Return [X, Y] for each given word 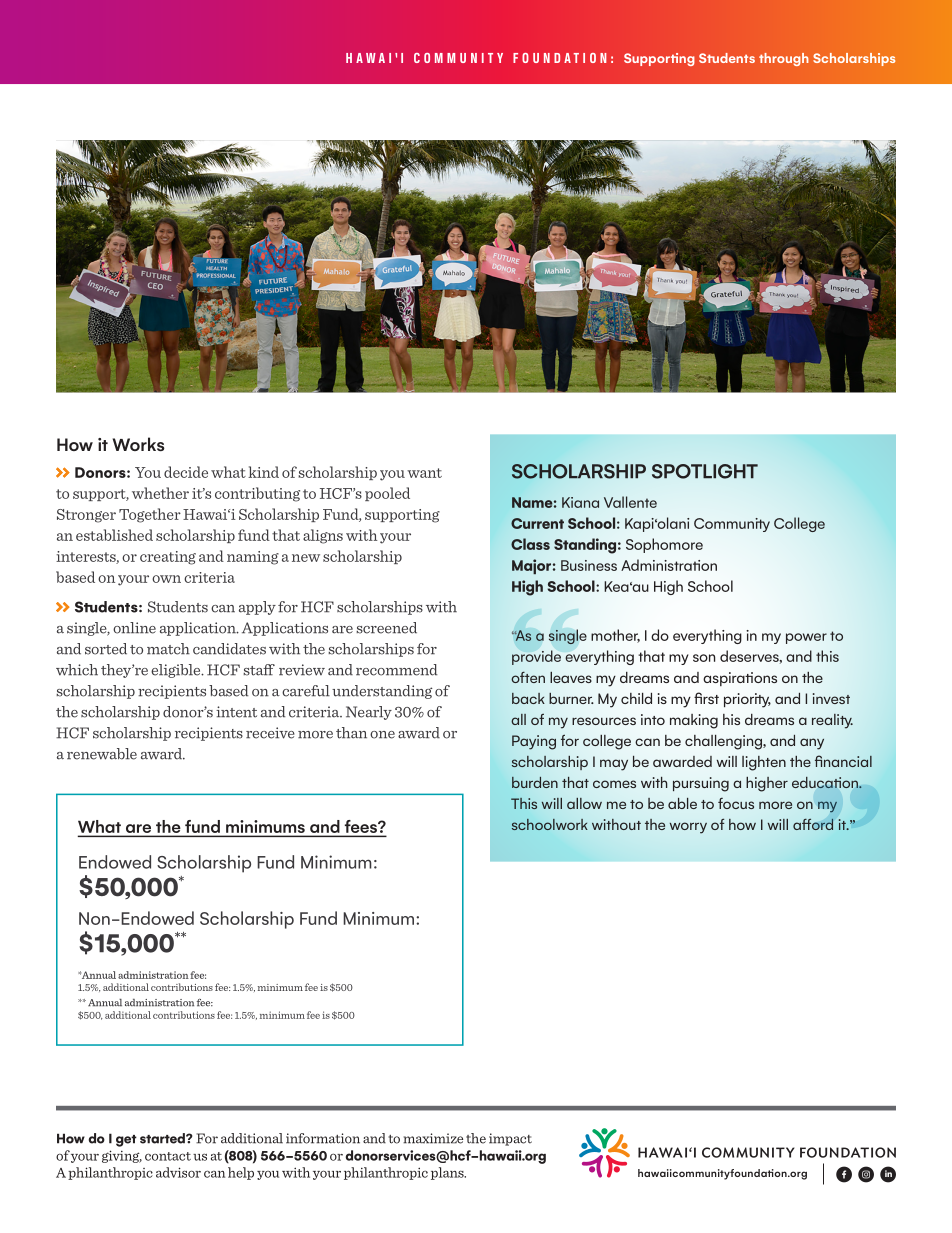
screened [386, 628]
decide [186, 472]
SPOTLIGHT [705, 471]
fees [362, 826]
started [163, 1138]
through [784, 59]
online [134, 628]
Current [537, 523]
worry [688, 828]
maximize [433, 1138]
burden [535, 782]
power [806, 638]
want [424, 473]
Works [139, 444]
